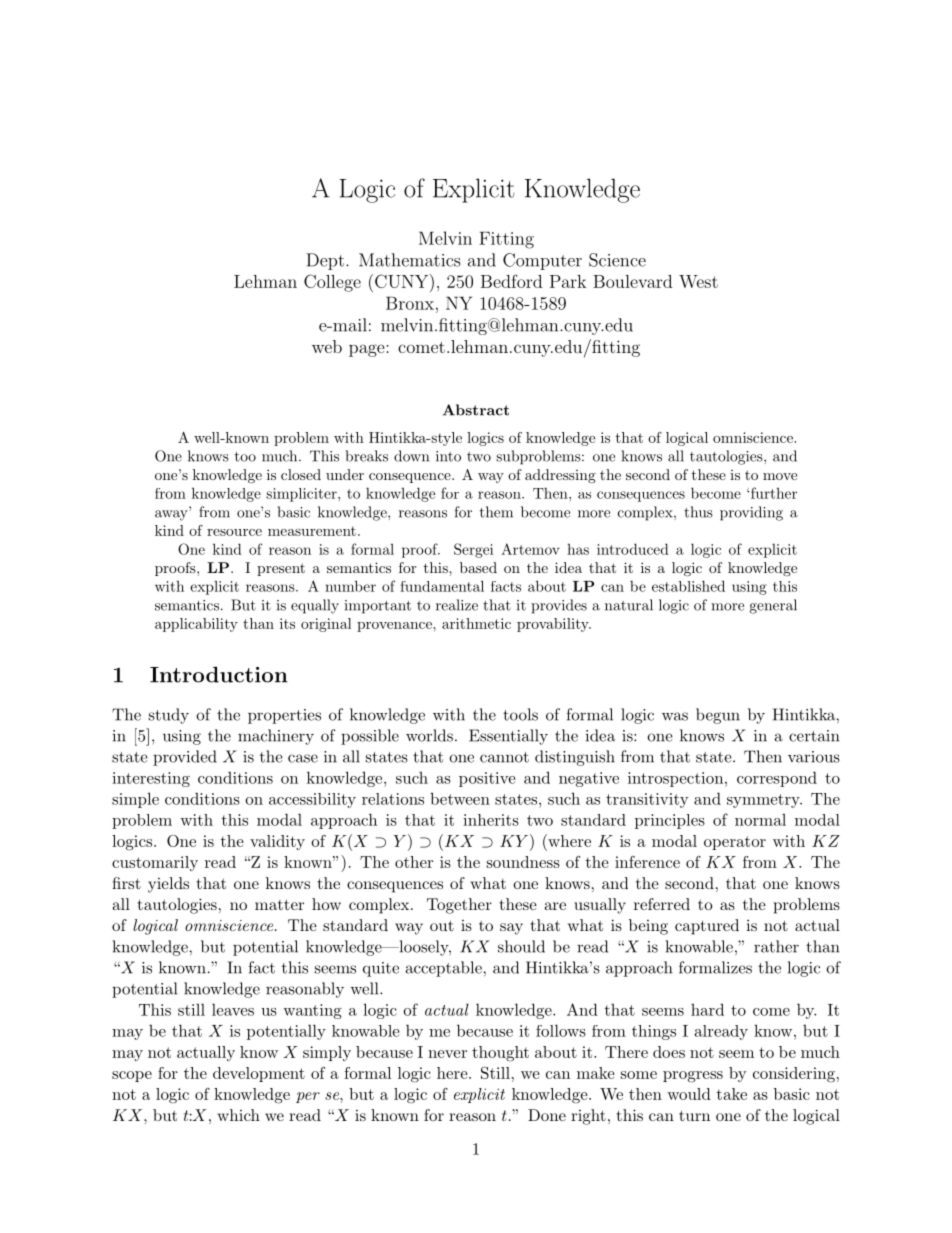  Describe the element at coordinates (332, 283) in the page. I see `College` at that location.
